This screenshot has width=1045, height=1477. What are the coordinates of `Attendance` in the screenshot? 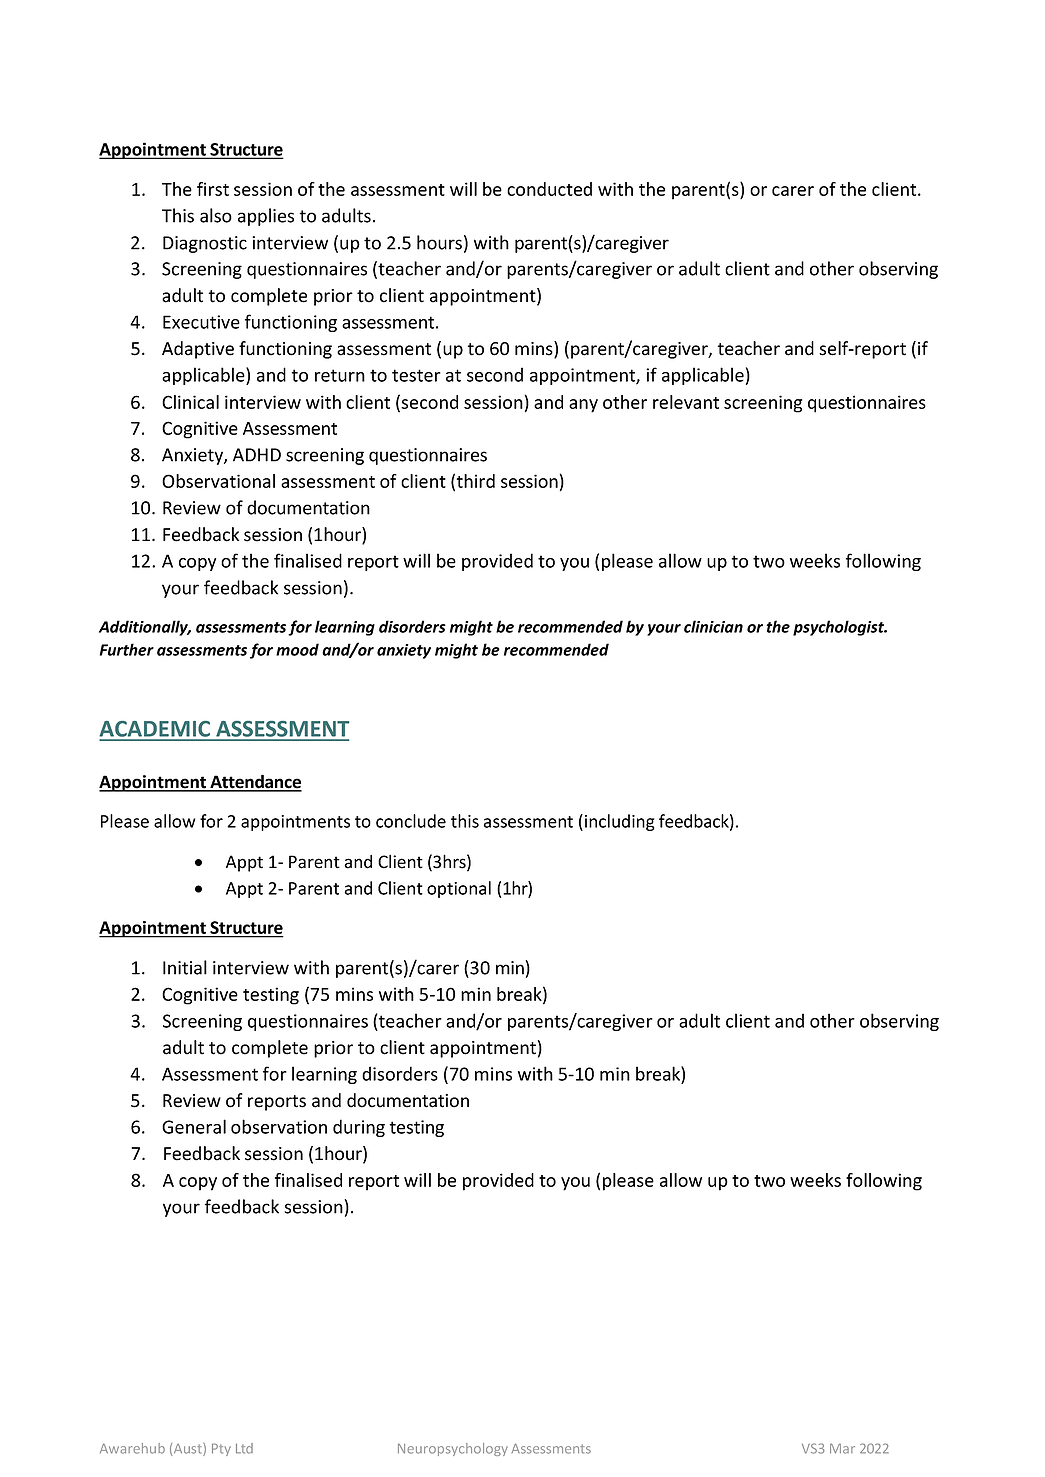 It's located at (255, 782).
